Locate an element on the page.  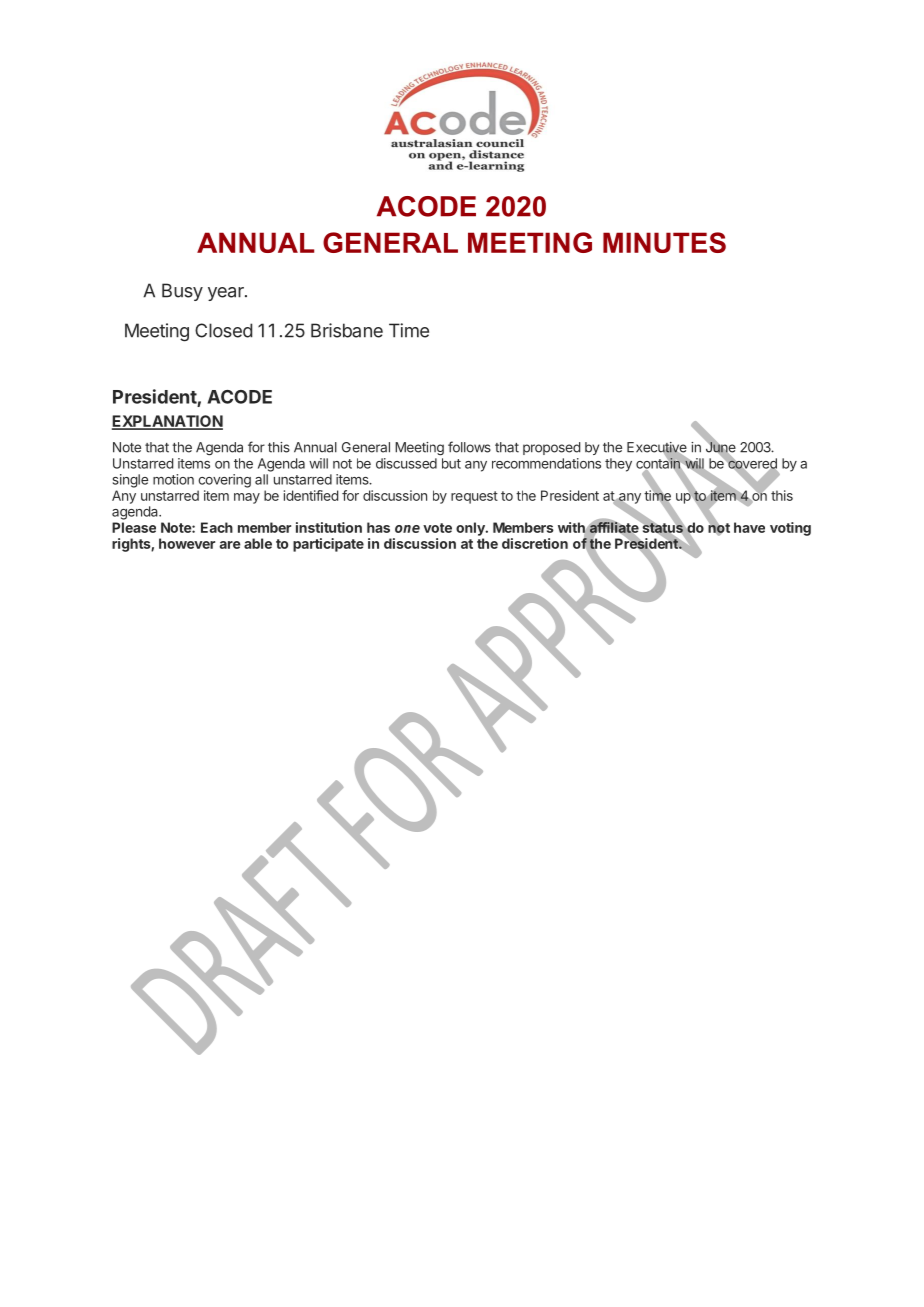
follows is located at coordinates (469, 447).
